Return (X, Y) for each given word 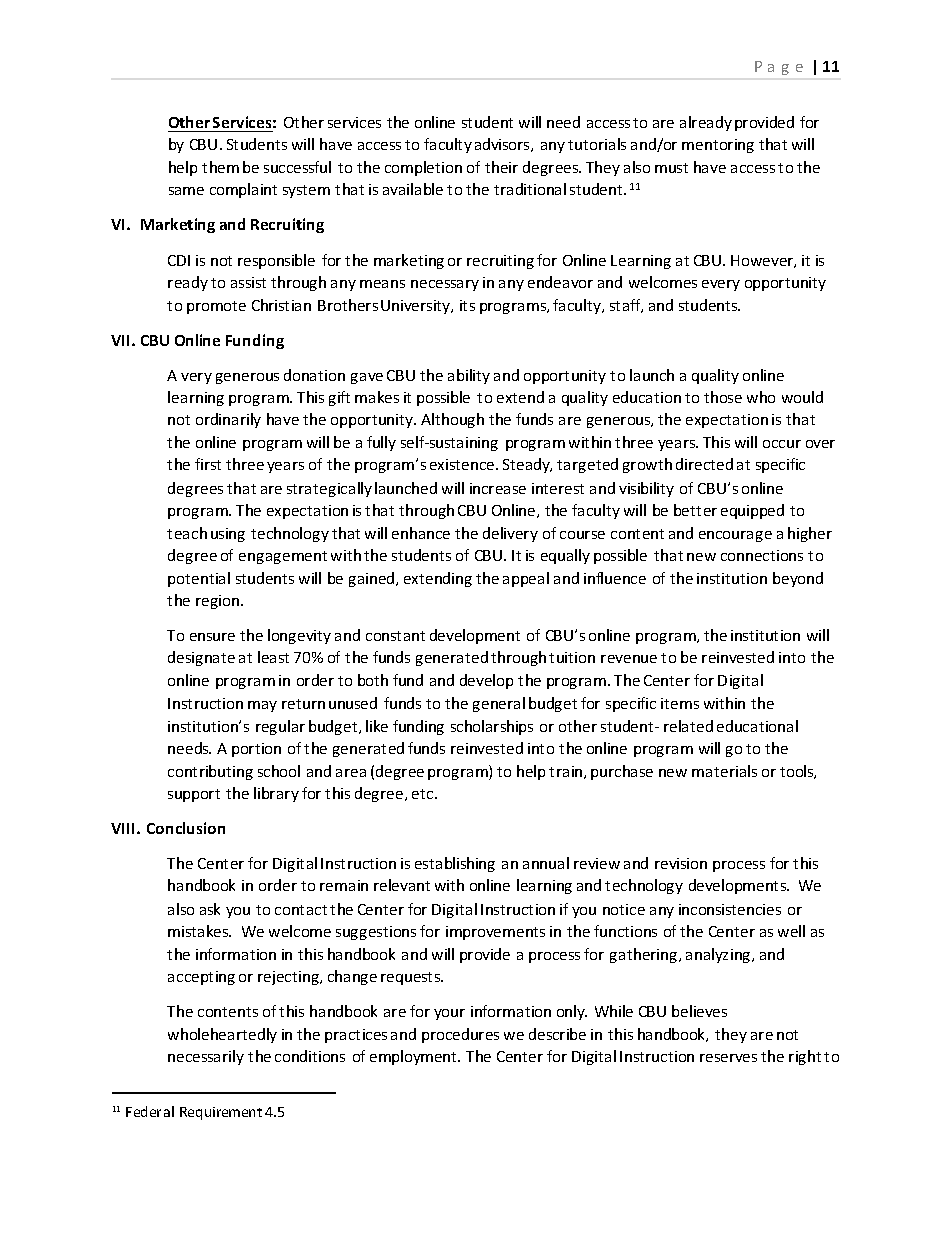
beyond (798, 579)
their (501, 167)
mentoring (718, 146)
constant (395, 636)
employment (414, 1057)
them (220, 167)
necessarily (206, 1057)
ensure (212, 637)
